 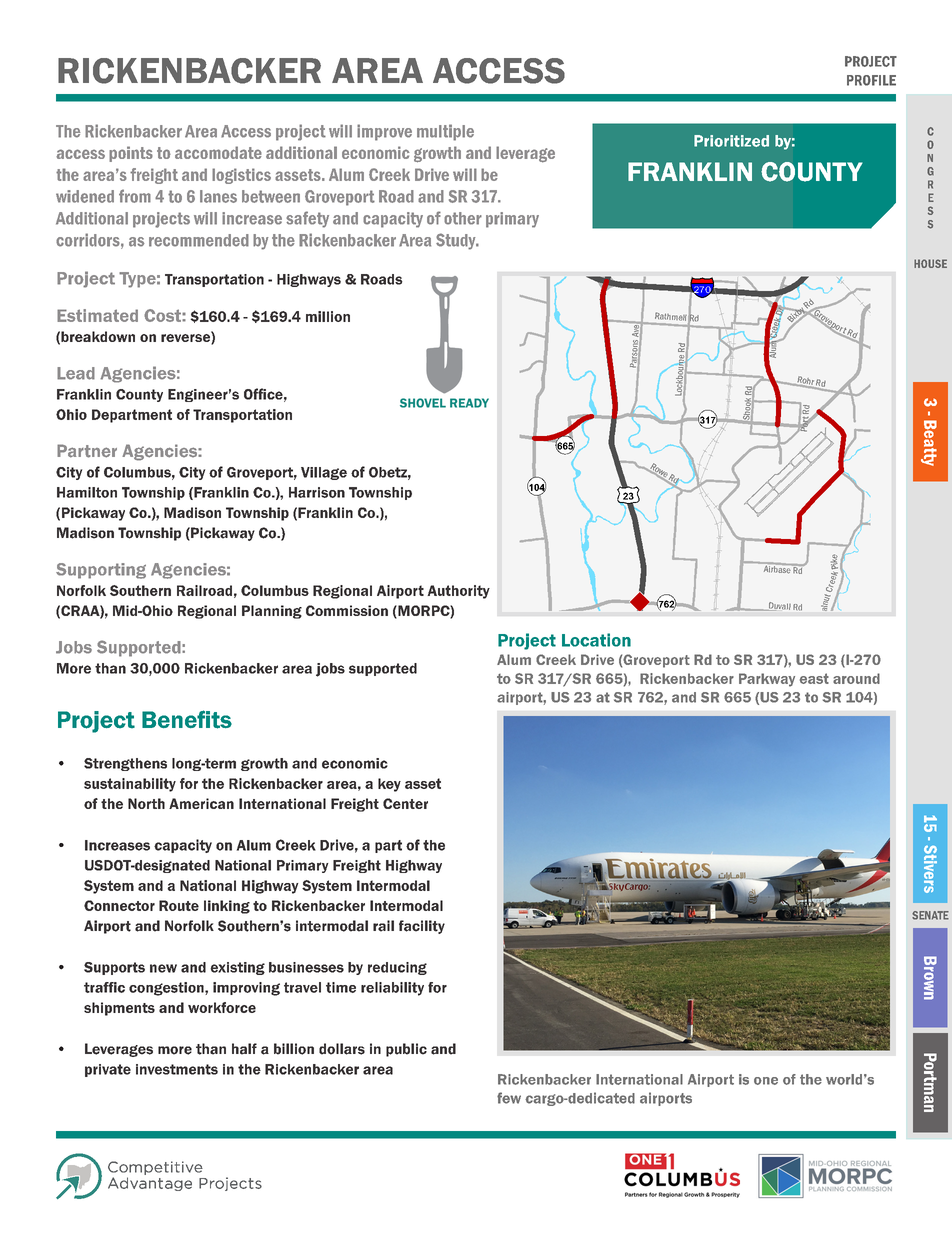 I want to click on multiple, so click(x=445, y=132).
